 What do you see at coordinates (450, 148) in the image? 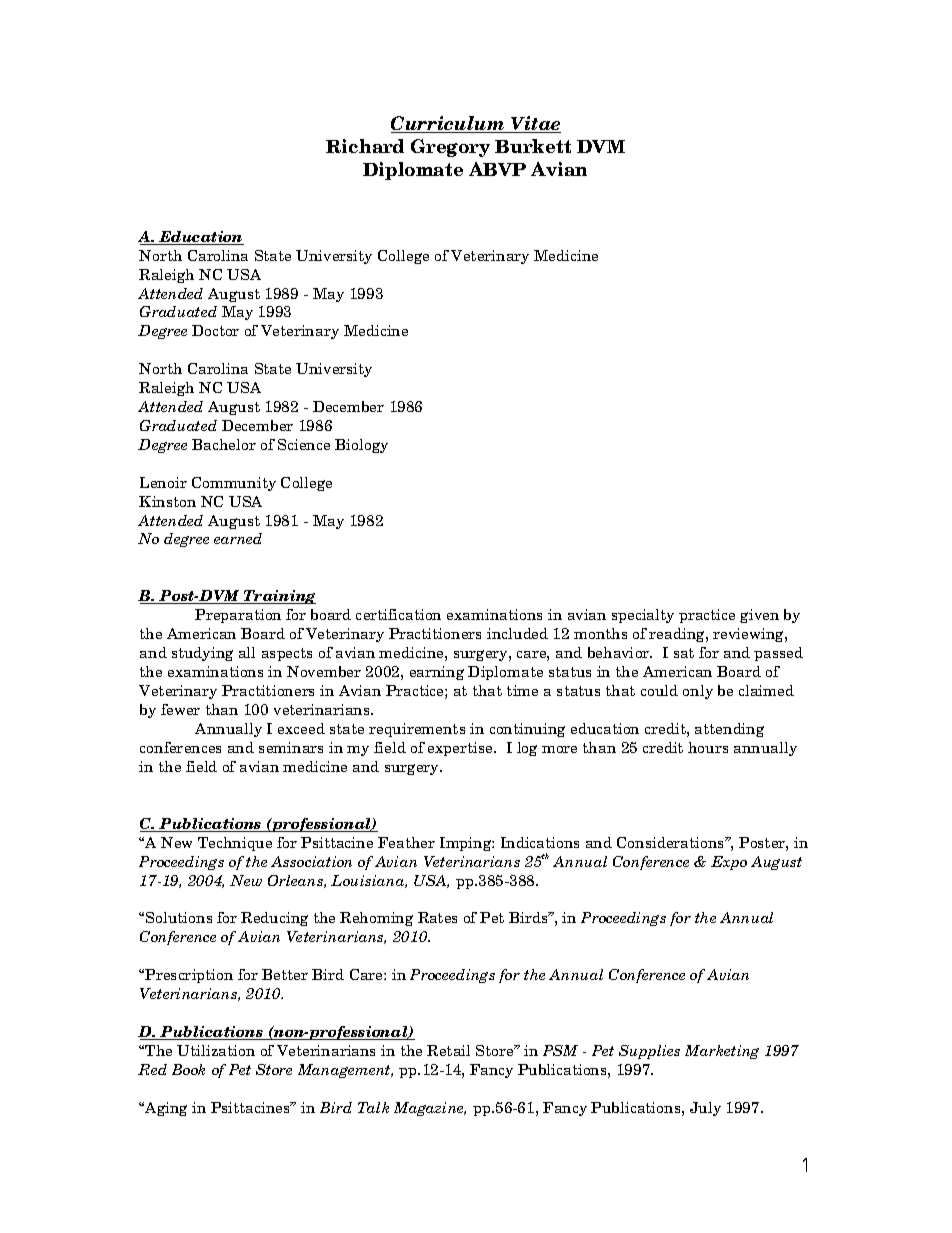
I see `Gregory` at bounding box center [450, 148].
